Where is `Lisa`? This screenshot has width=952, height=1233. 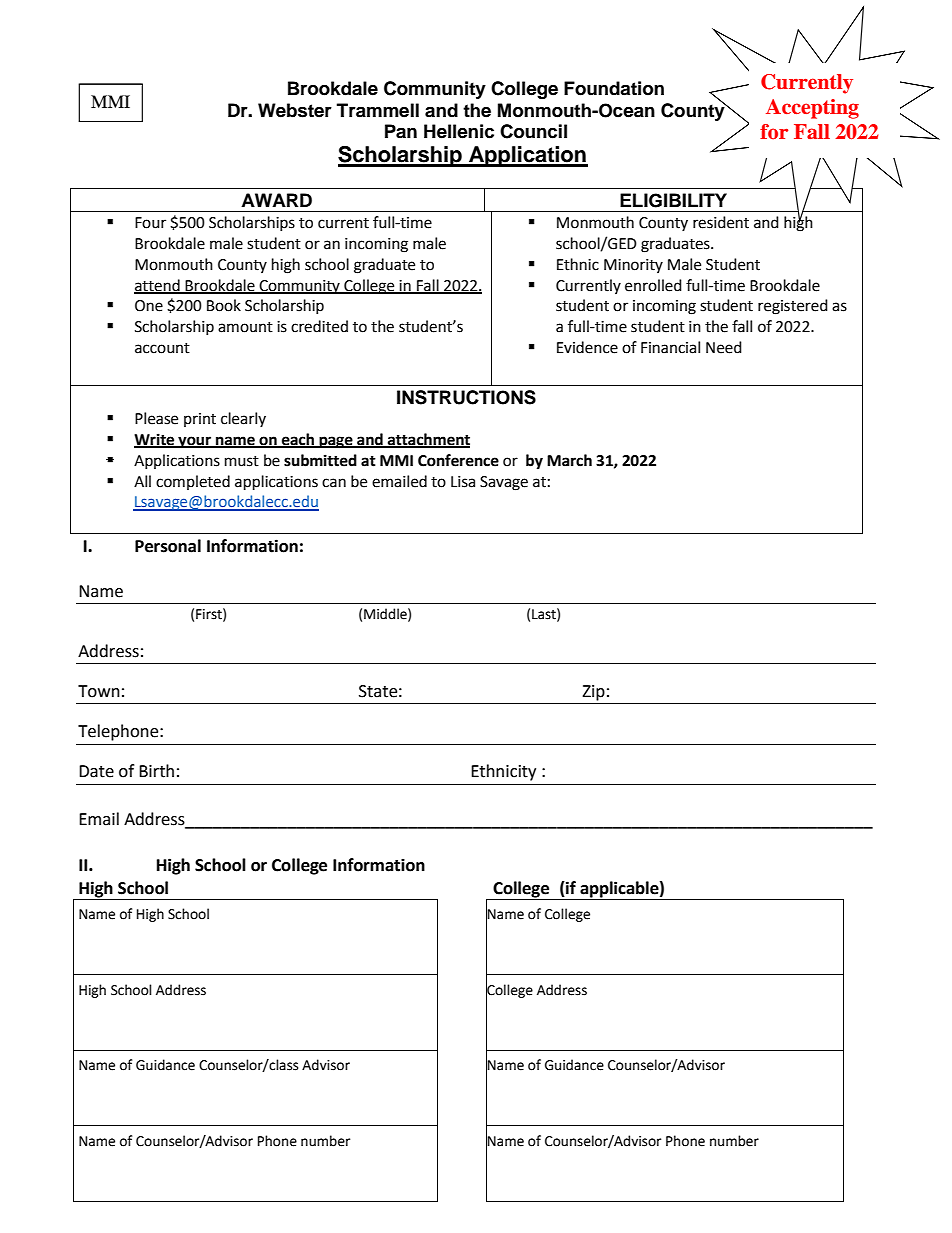 Lisa is located at coordinates (463, 482).
